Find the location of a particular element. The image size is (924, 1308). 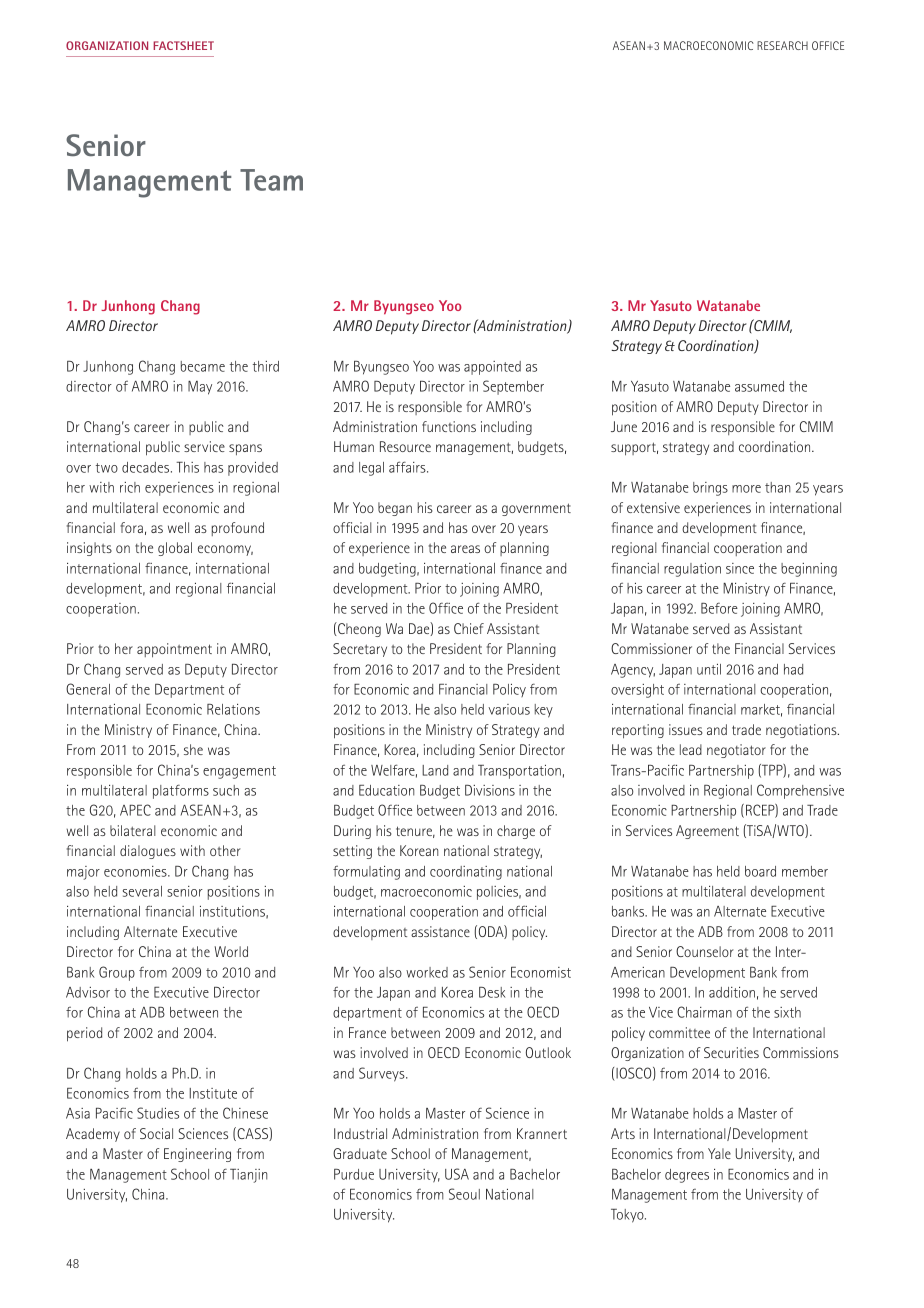

Team is located at coordinates (271, 180).
